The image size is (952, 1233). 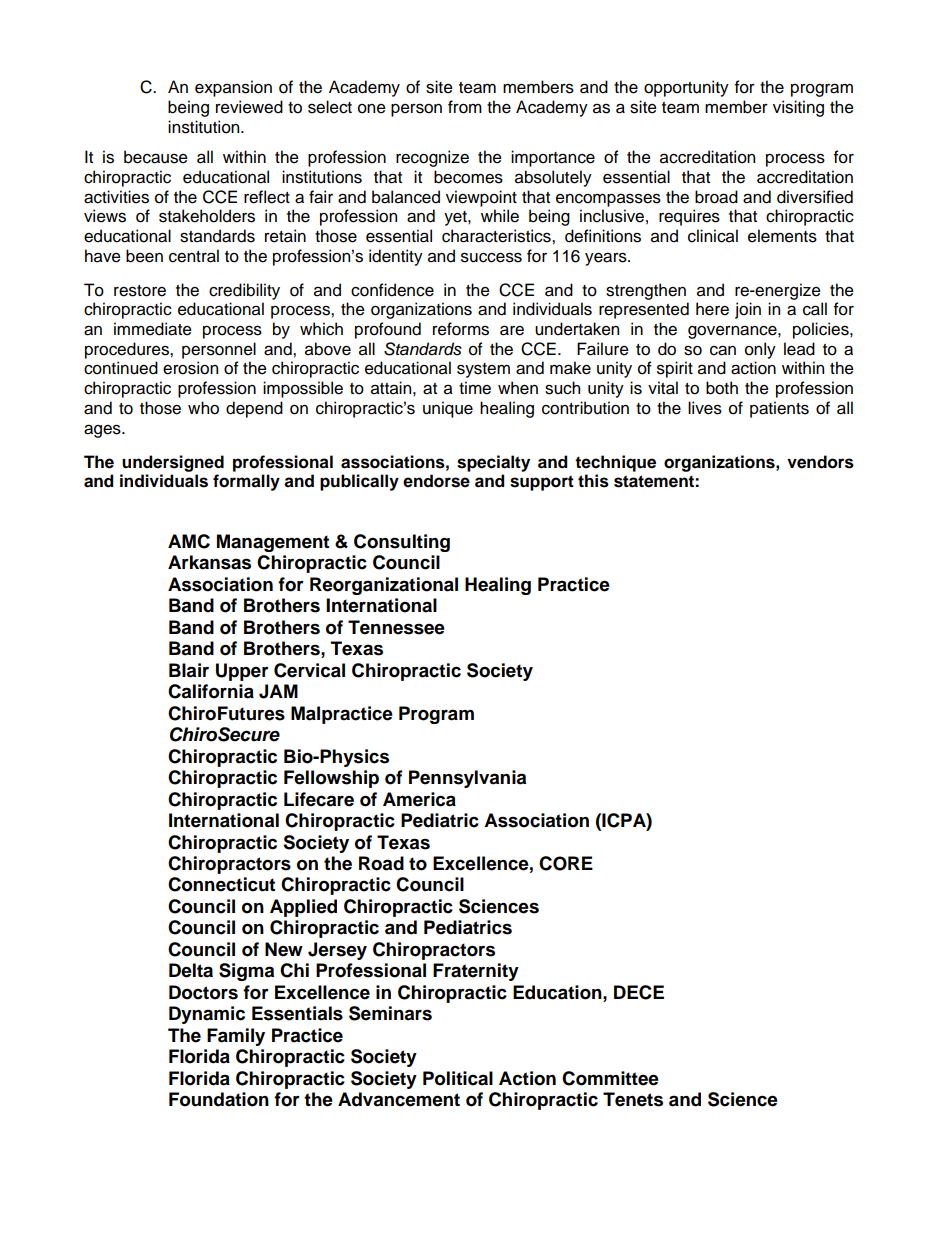 What do you see at coordinates (219, 1099) in the screenshot?
I see `Foundation` at bounding box center [219, 1099].
